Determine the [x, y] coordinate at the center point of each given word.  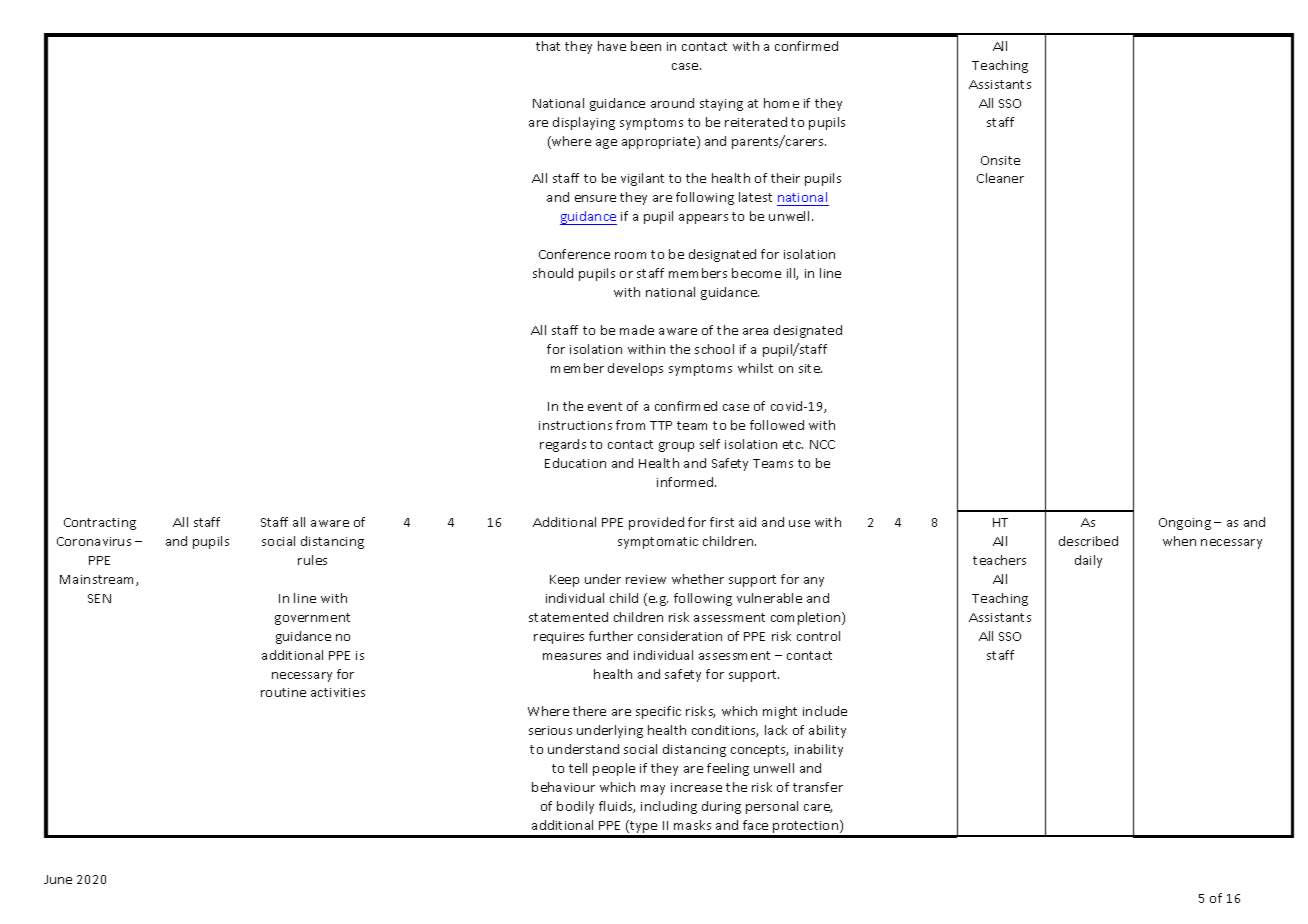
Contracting [100, 524]
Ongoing [1185, 524]
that [548, 46]
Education [575, 463]
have [612, 46]
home [781, 103]
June [58, 879]
